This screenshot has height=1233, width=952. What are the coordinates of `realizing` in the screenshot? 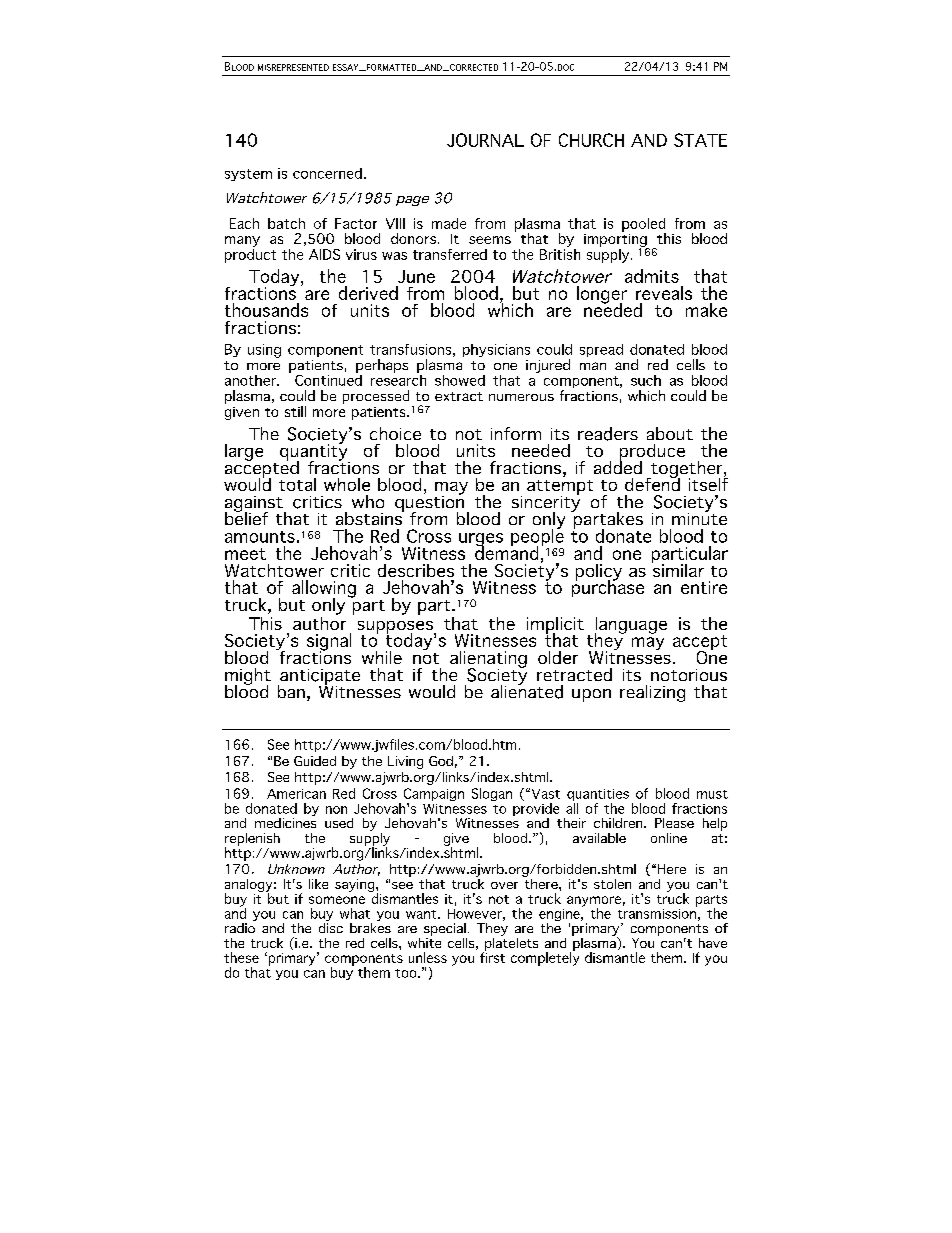 It's located at (652, 693).
